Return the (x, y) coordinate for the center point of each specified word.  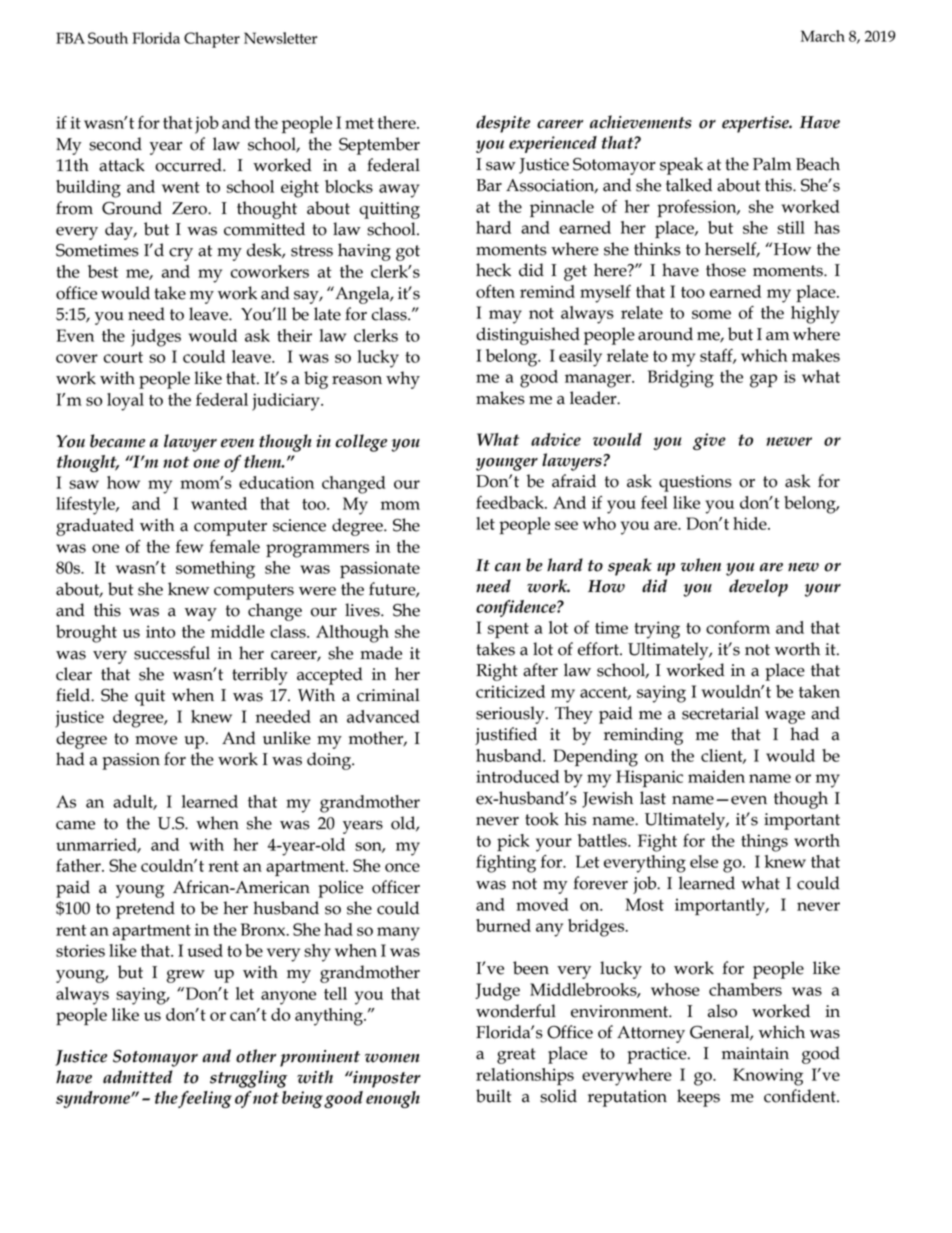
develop (758, 588)
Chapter (212, 40)
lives (363, 610)
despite (503, 124)
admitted (138, 1077)
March (823, 36)
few (189, 546)
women (392, 1058)
